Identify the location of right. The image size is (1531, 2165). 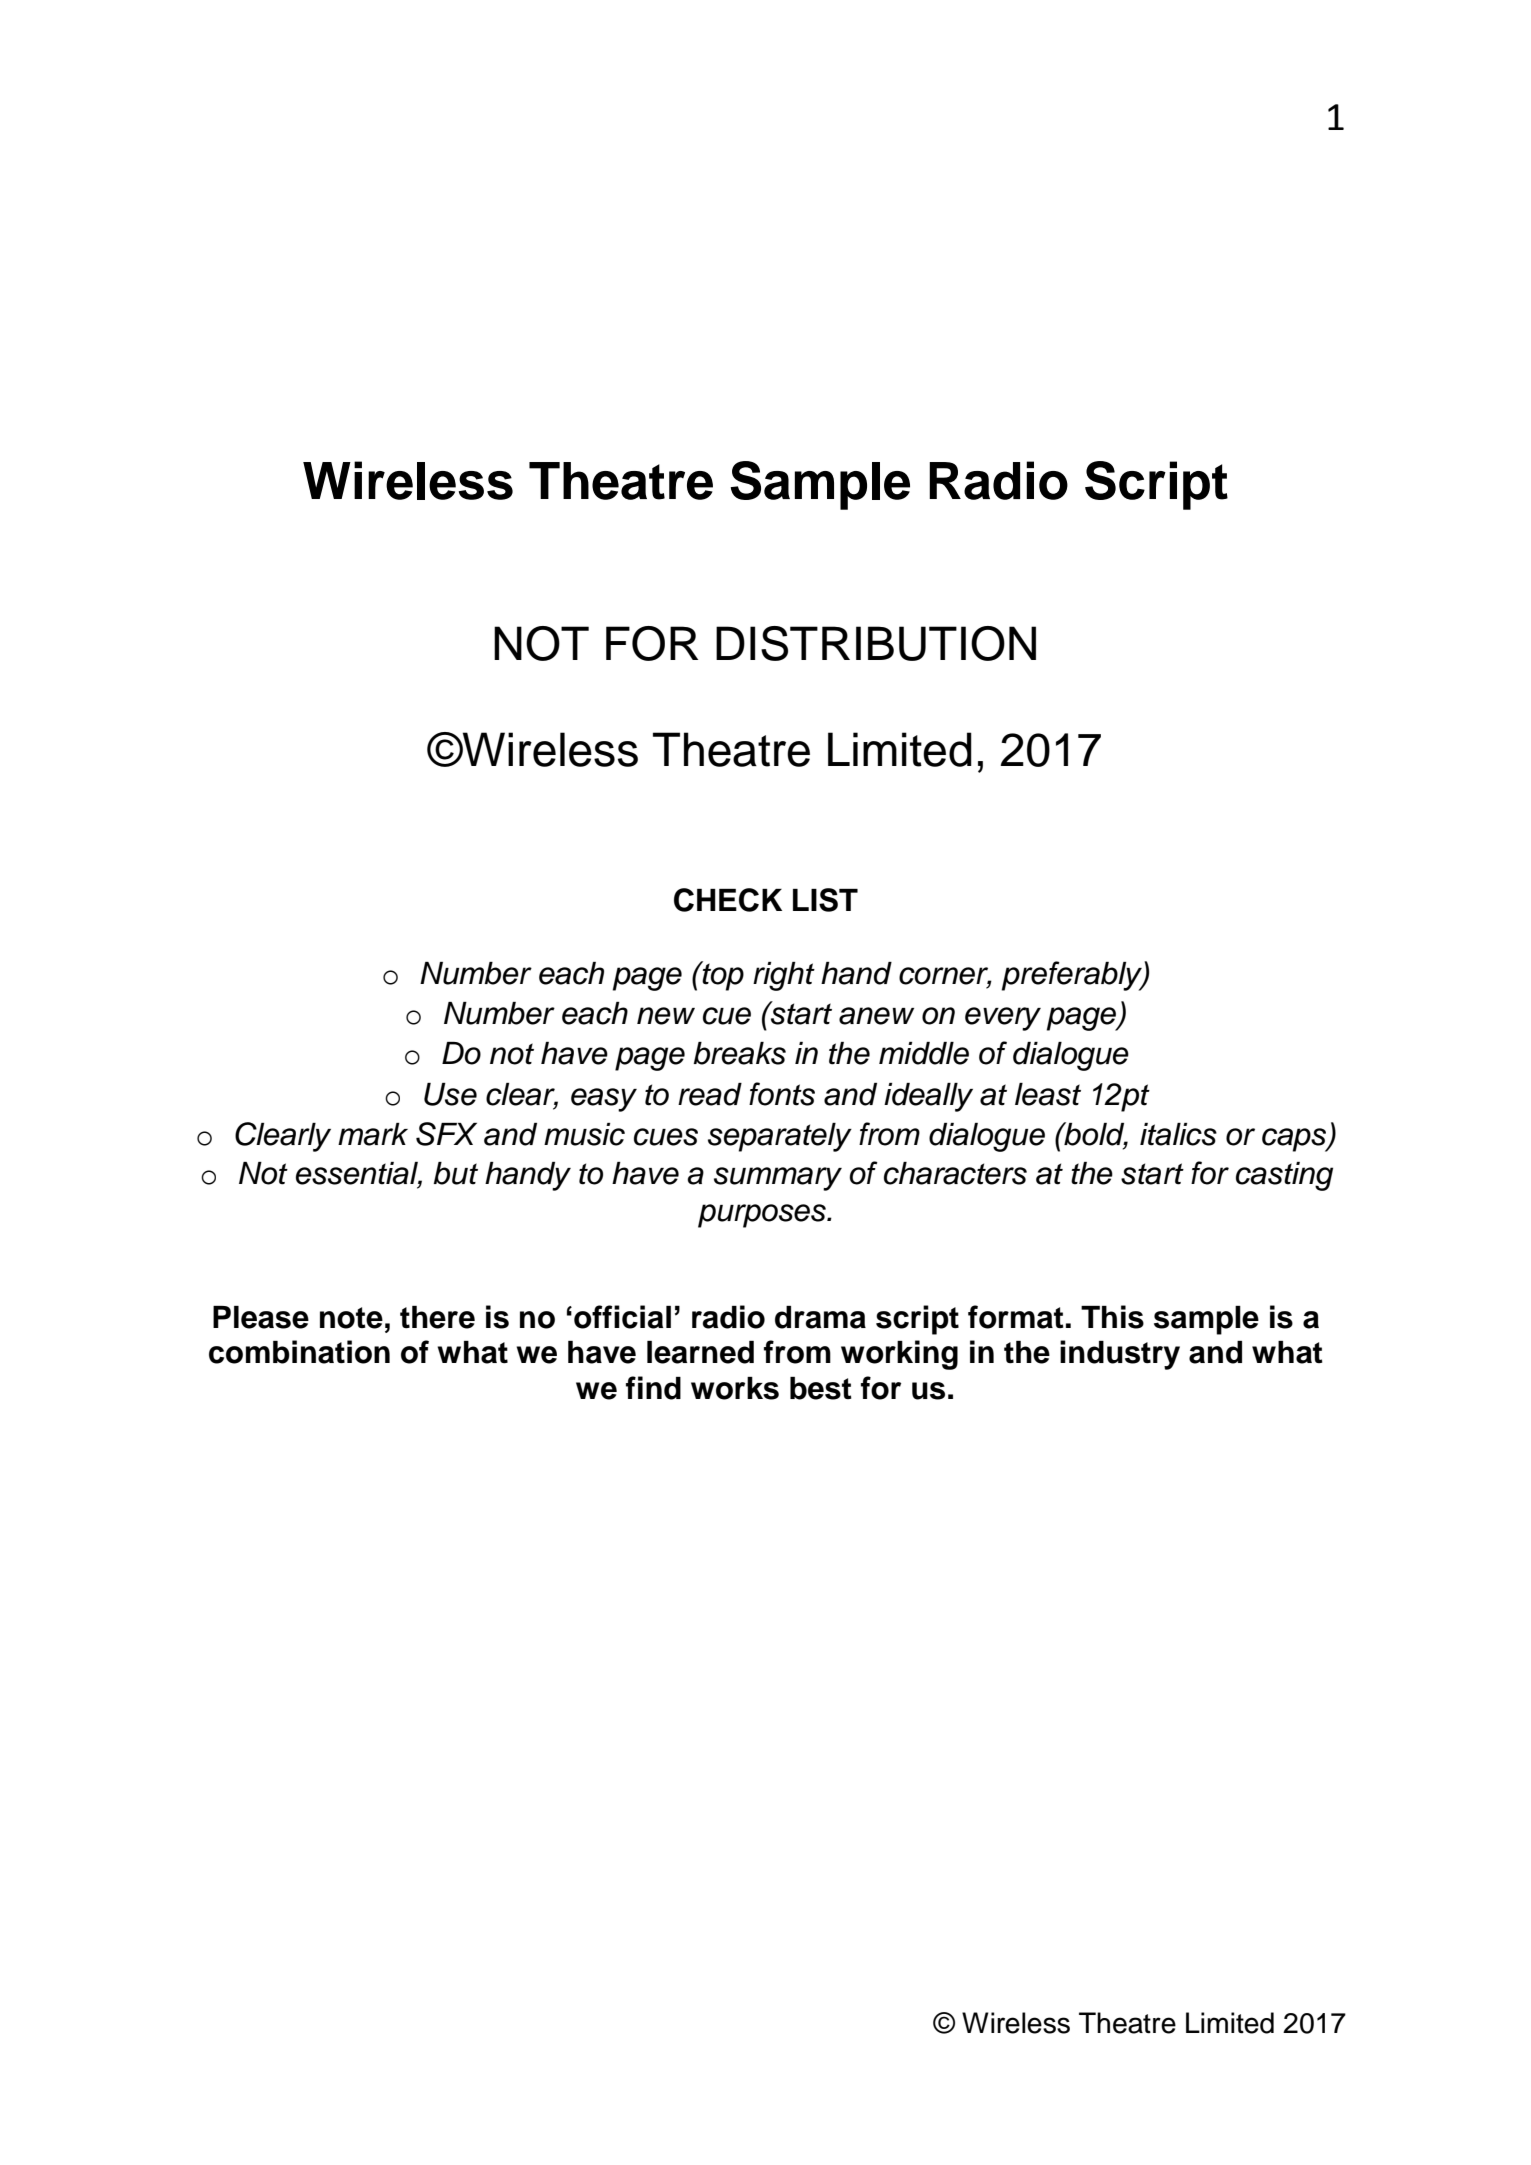
(784, 976).
